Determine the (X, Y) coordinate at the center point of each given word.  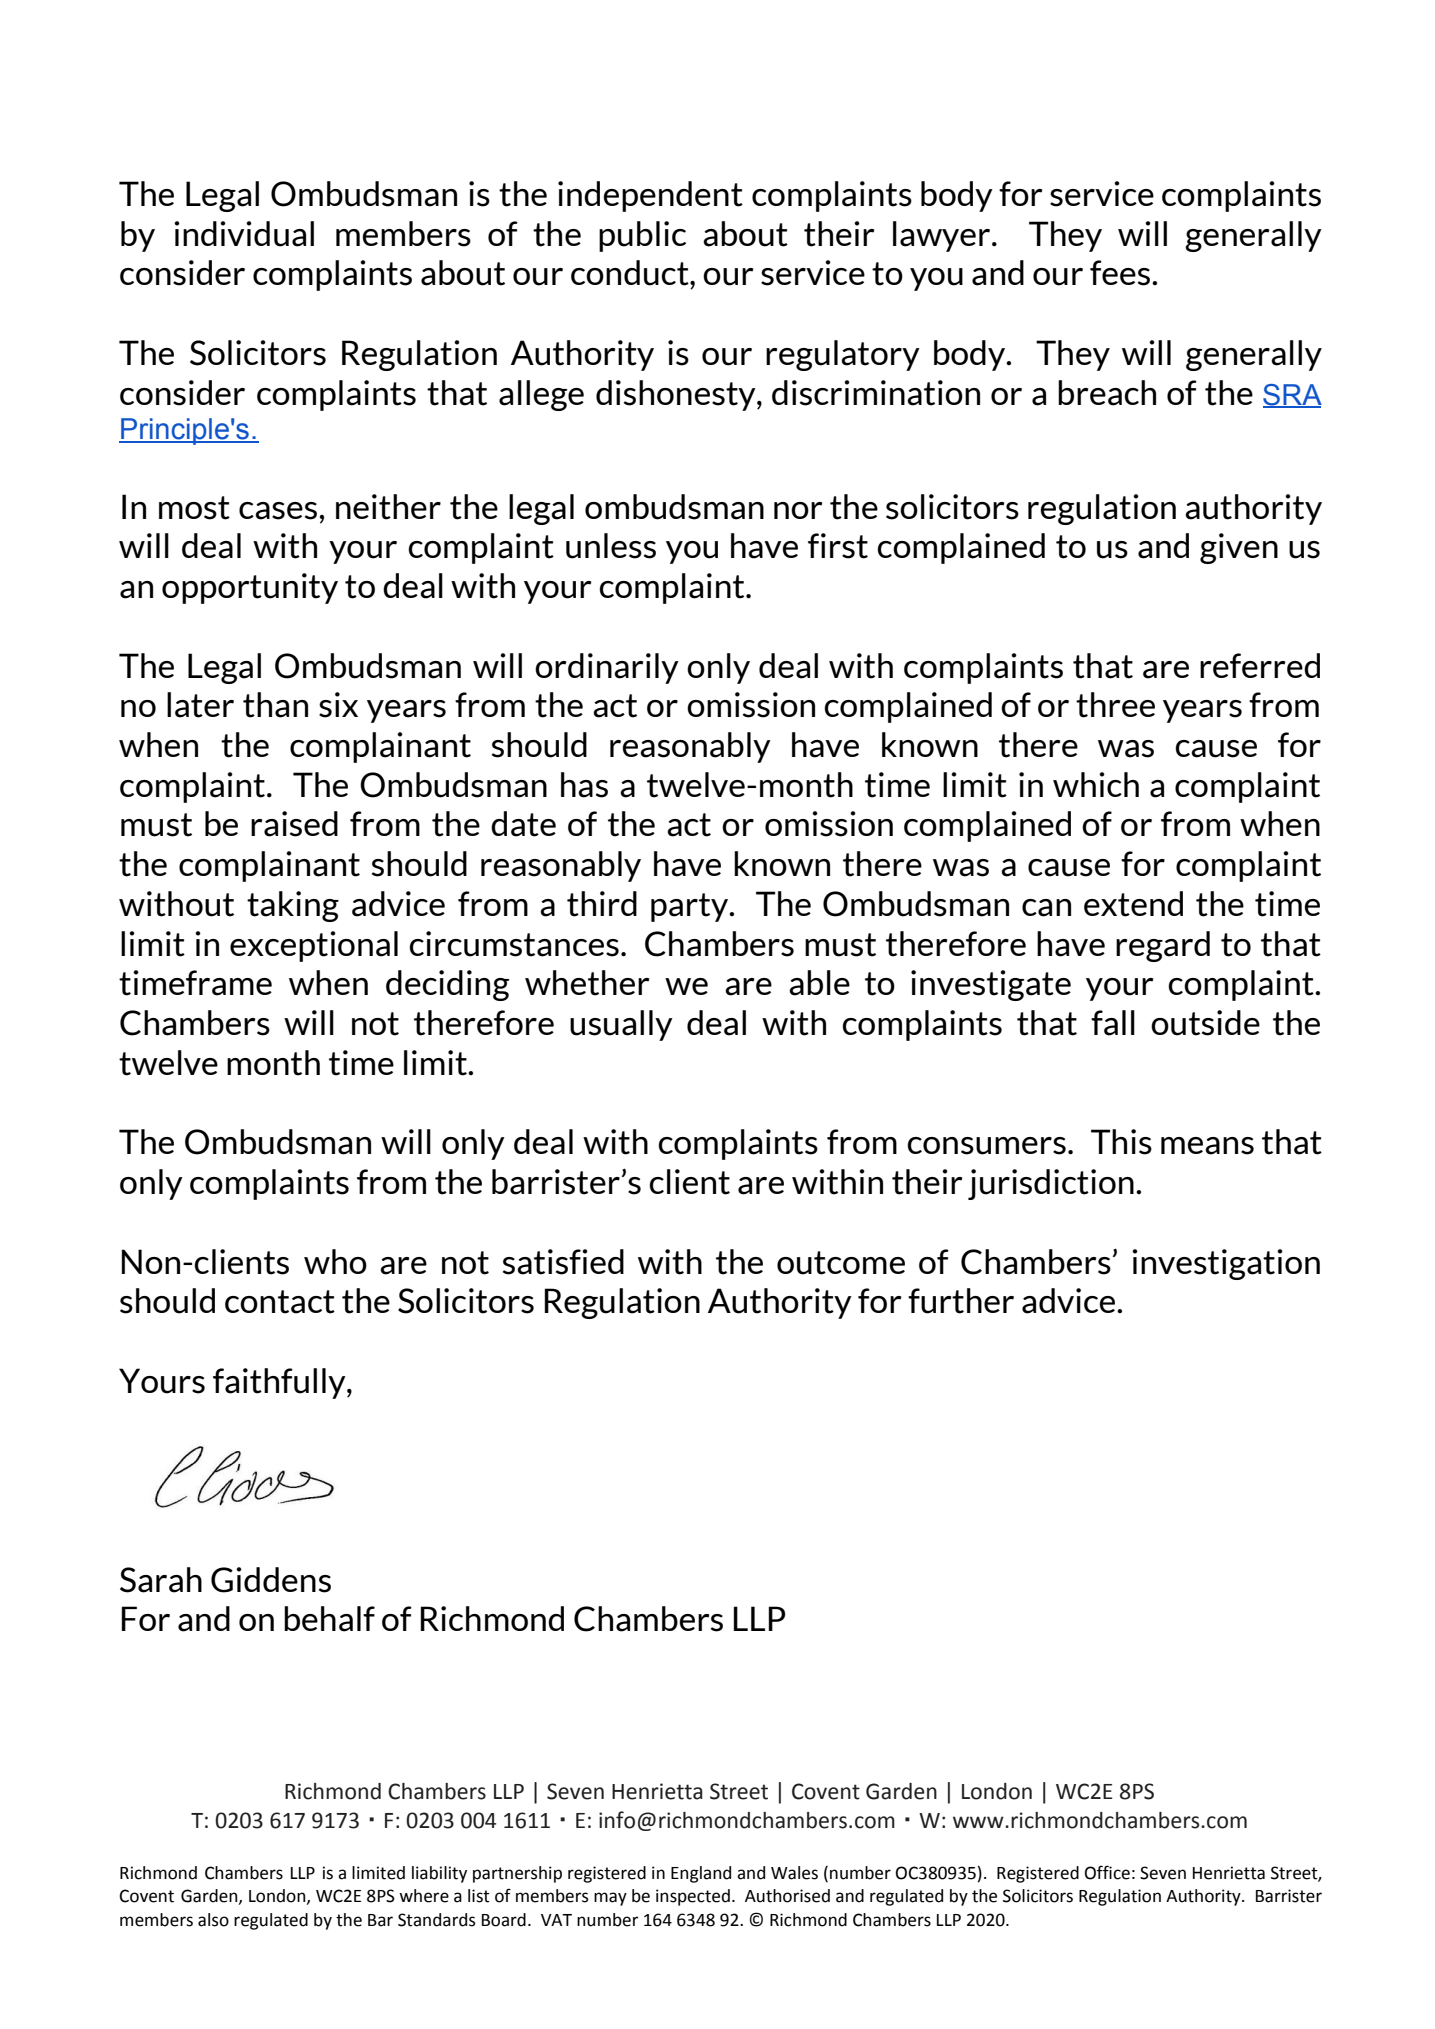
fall (1113, 1023)
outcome (841, 1263)
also (213, 1920)
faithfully (280, 1383)
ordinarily (607, 668)
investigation (1226, 1264)
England (701, 1874)
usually (621, 1025)
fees (1120, 273)
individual (244, 234)
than (275, 705)
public (642, 236)
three (1115, 705)
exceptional (314, 946)
